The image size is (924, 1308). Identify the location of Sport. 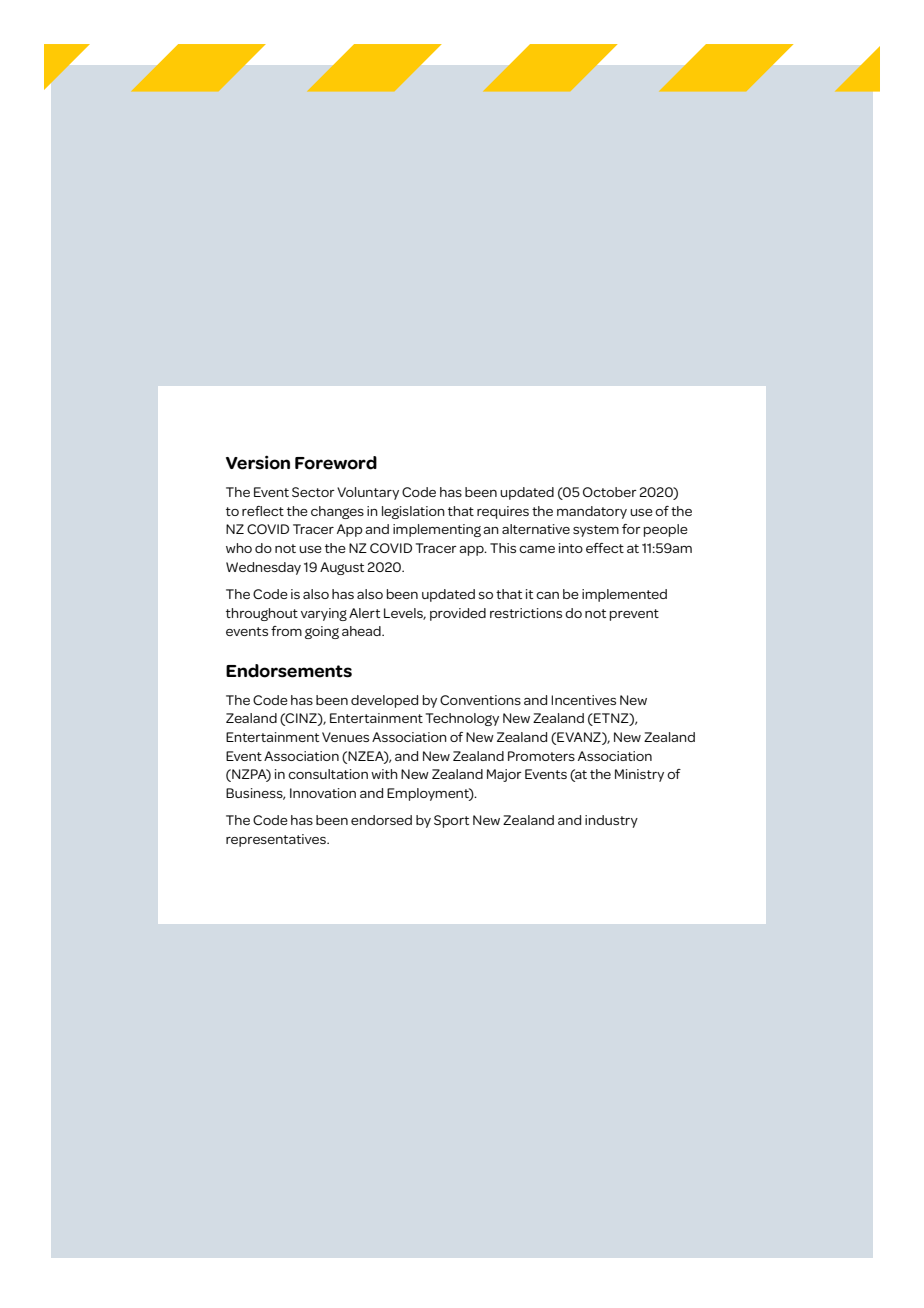
(451, 821).
